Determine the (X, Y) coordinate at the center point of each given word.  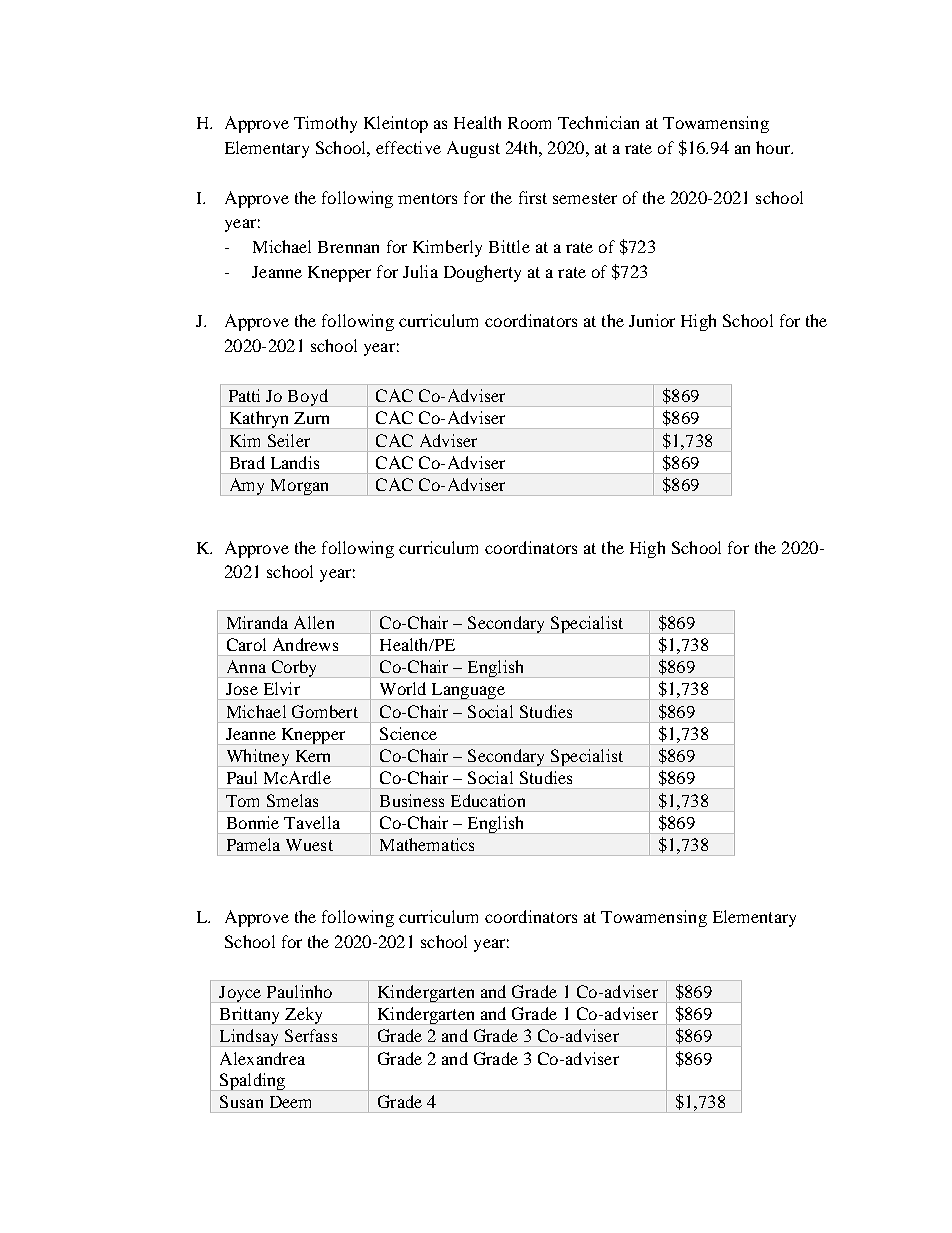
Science (408, 733)
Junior (652, 320)
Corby (294, 669)
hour (774, 147)
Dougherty (482, 273)
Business (412, 800)
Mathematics (427, 844)
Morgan (300, 487)
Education (488, 800)
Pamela (253, 844)
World (403, 688)
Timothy (325, 124)
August (473, 149)
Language (468, 691)
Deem (290, 1102)
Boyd (308, 398)
